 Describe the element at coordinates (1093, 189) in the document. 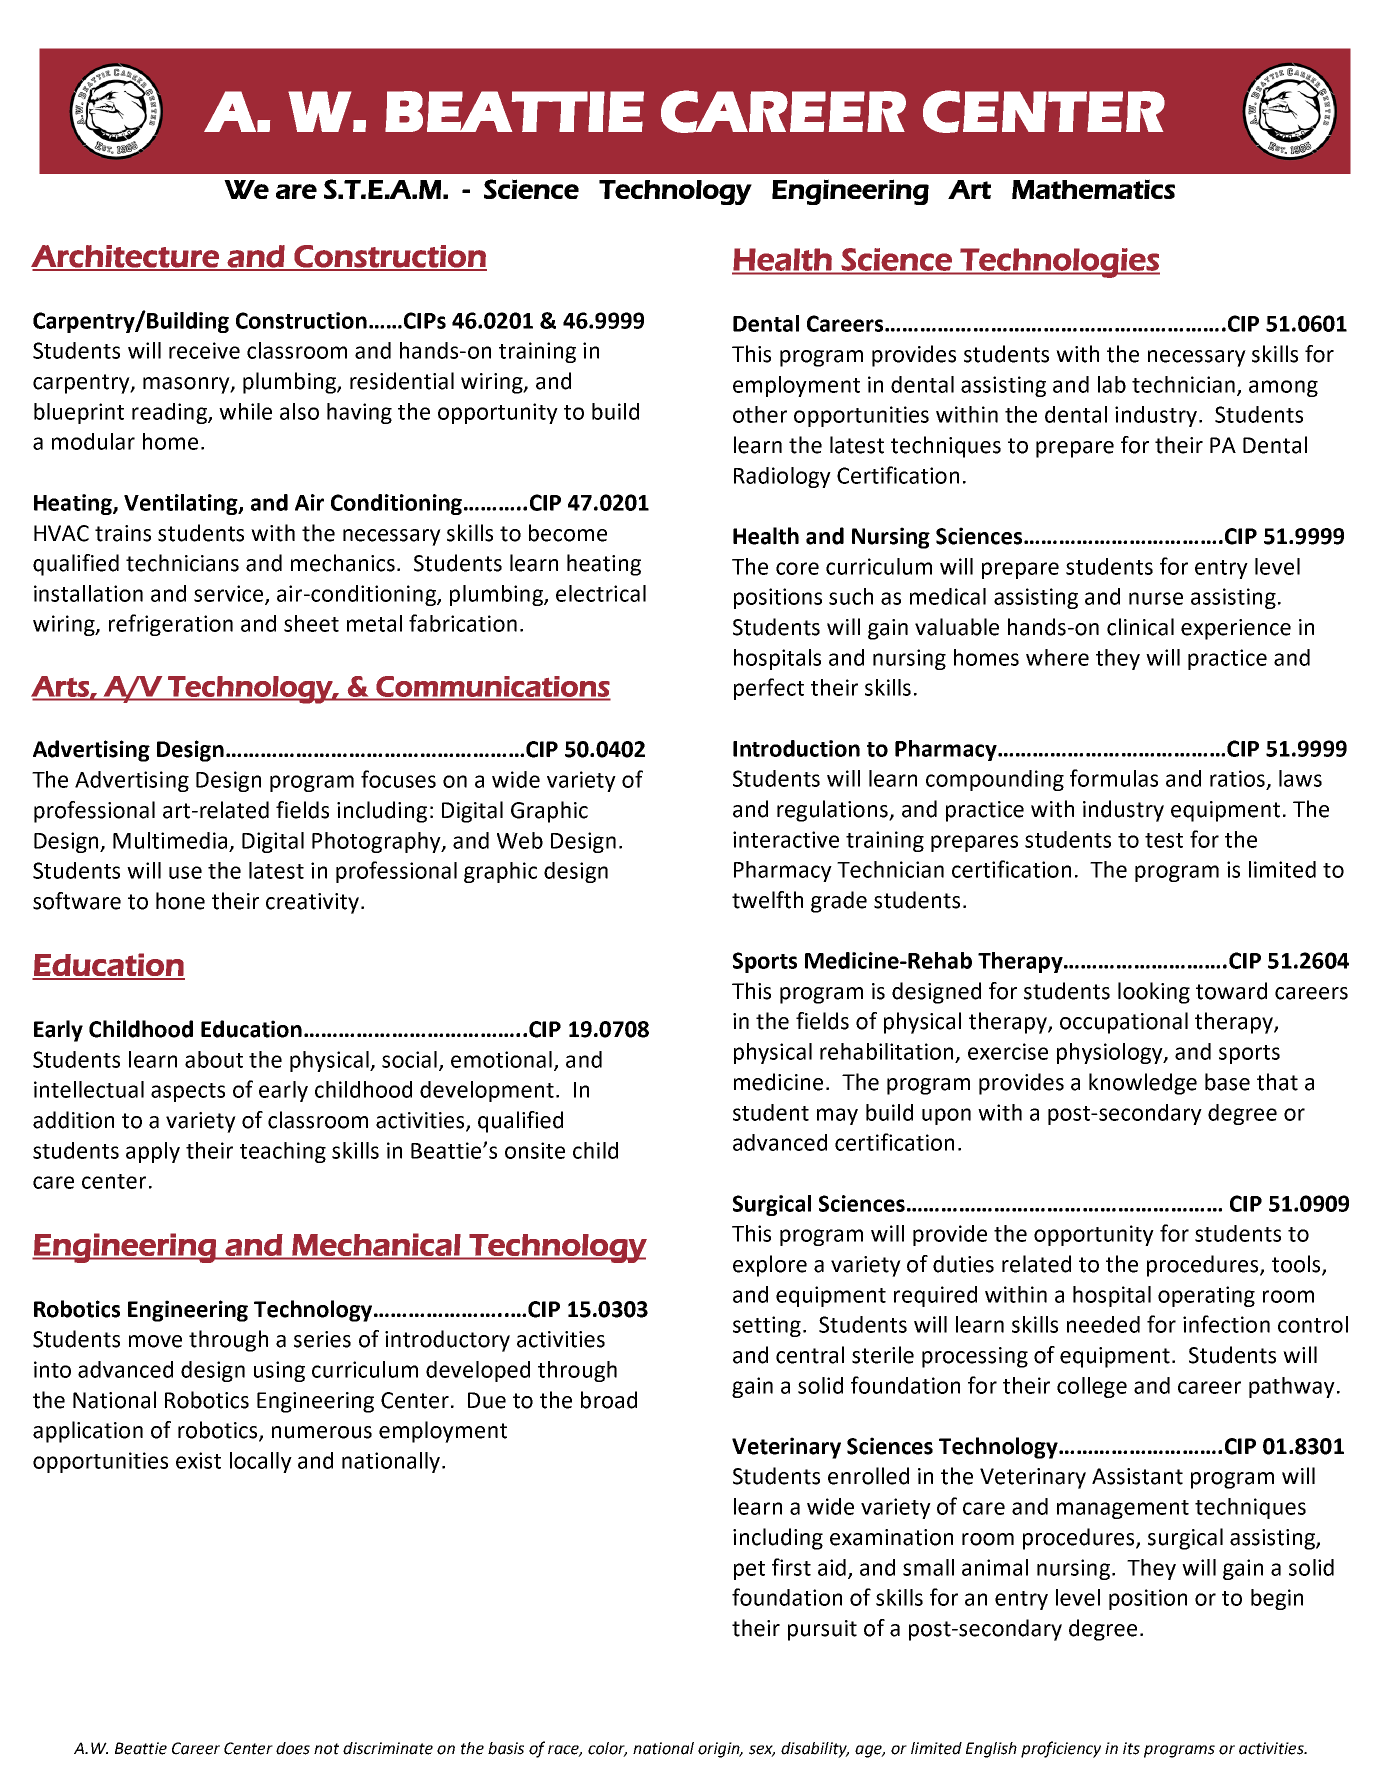

I see `Mathematics` at that location.
